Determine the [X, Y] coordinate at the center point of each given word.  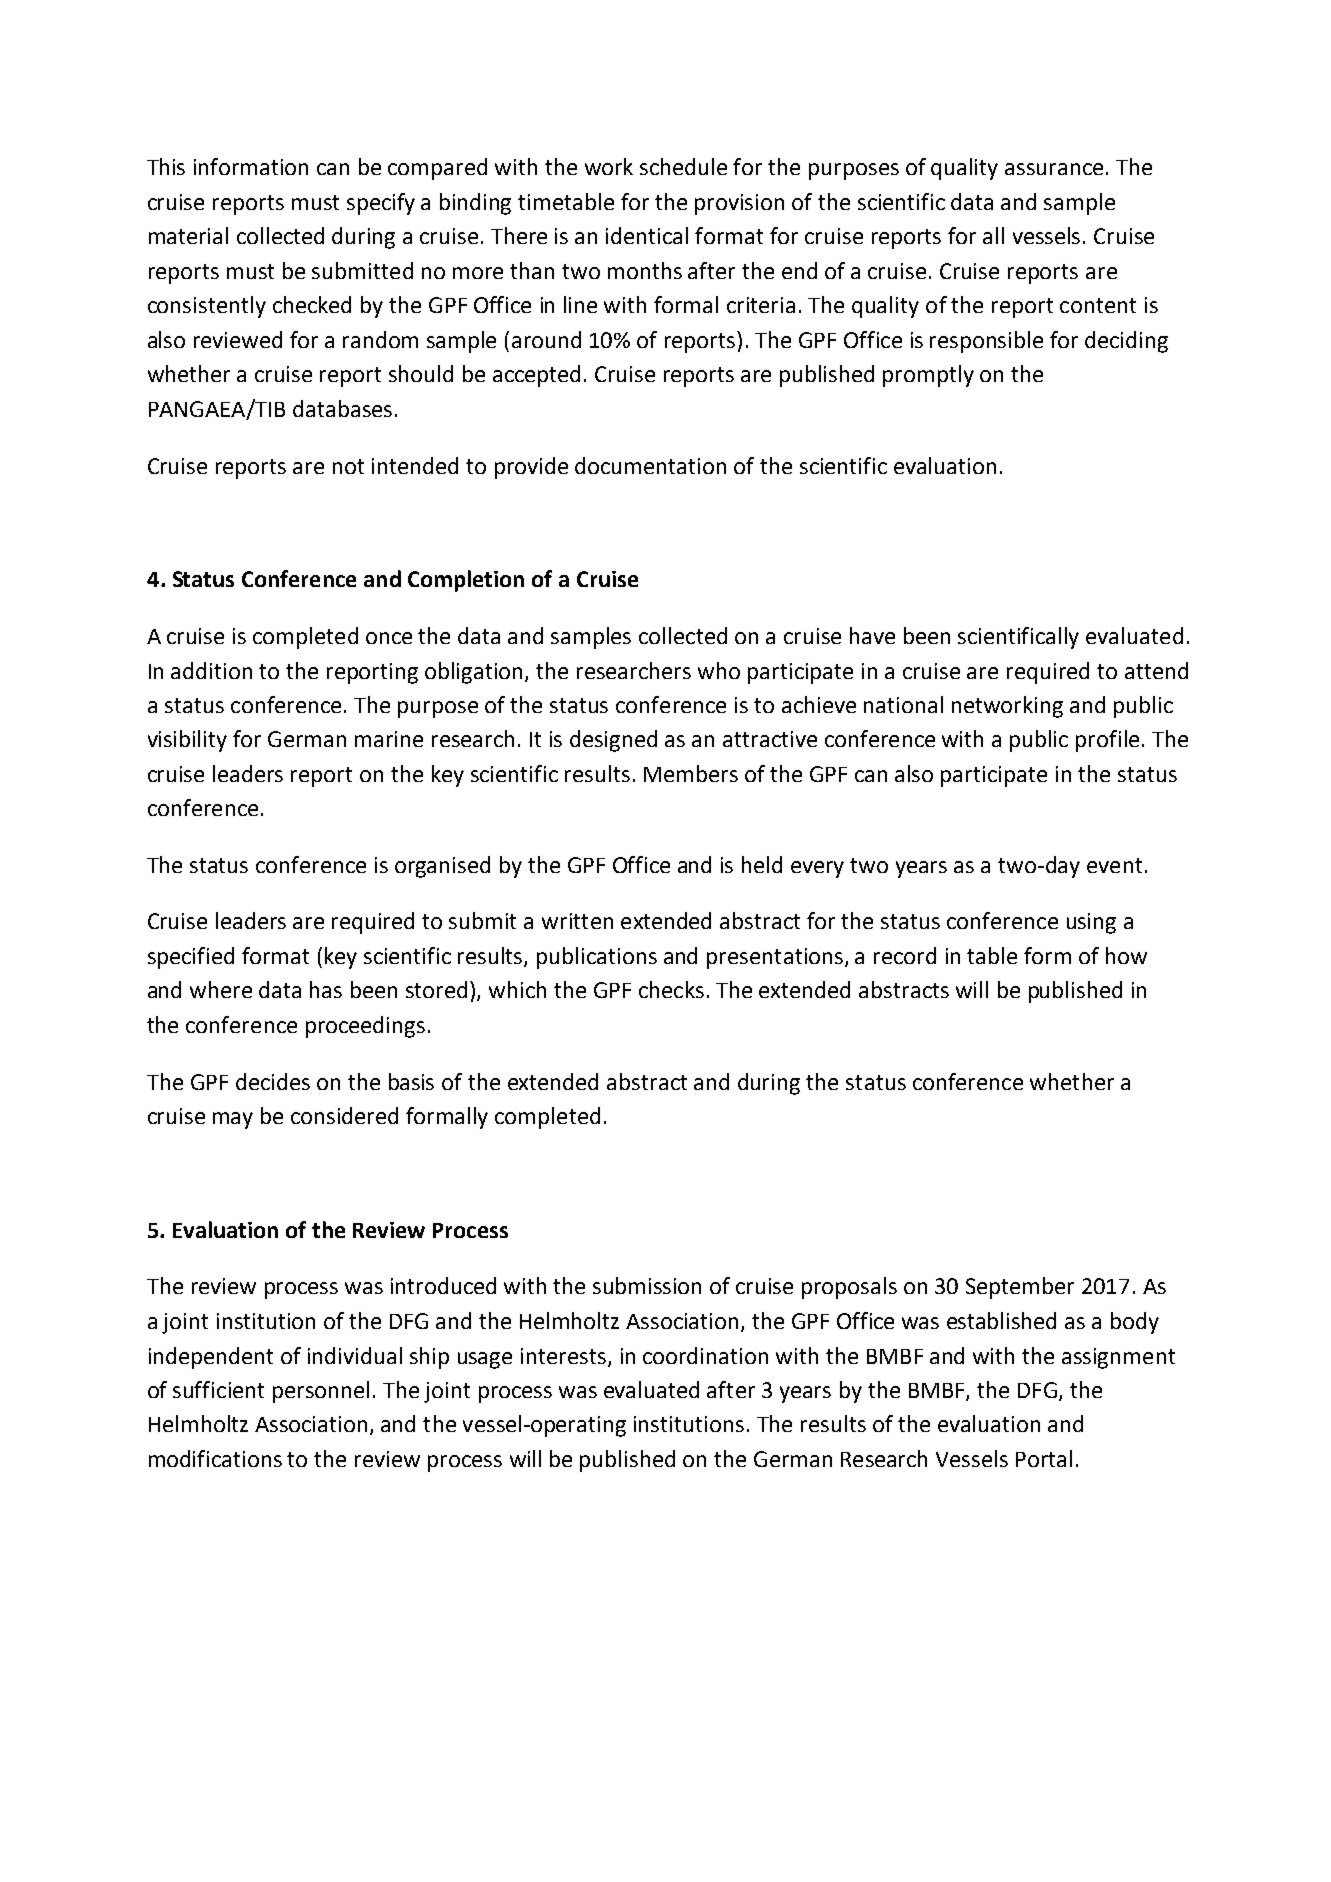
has [326, 989]
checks [671, 989]
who [719, 670]
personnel [321, 1392]
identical [647, 235]
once [389, 638]
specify [381, 204]
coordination [705, 1355]
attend [1156, 670]
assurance [1054, 169]
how [1126, 955]
